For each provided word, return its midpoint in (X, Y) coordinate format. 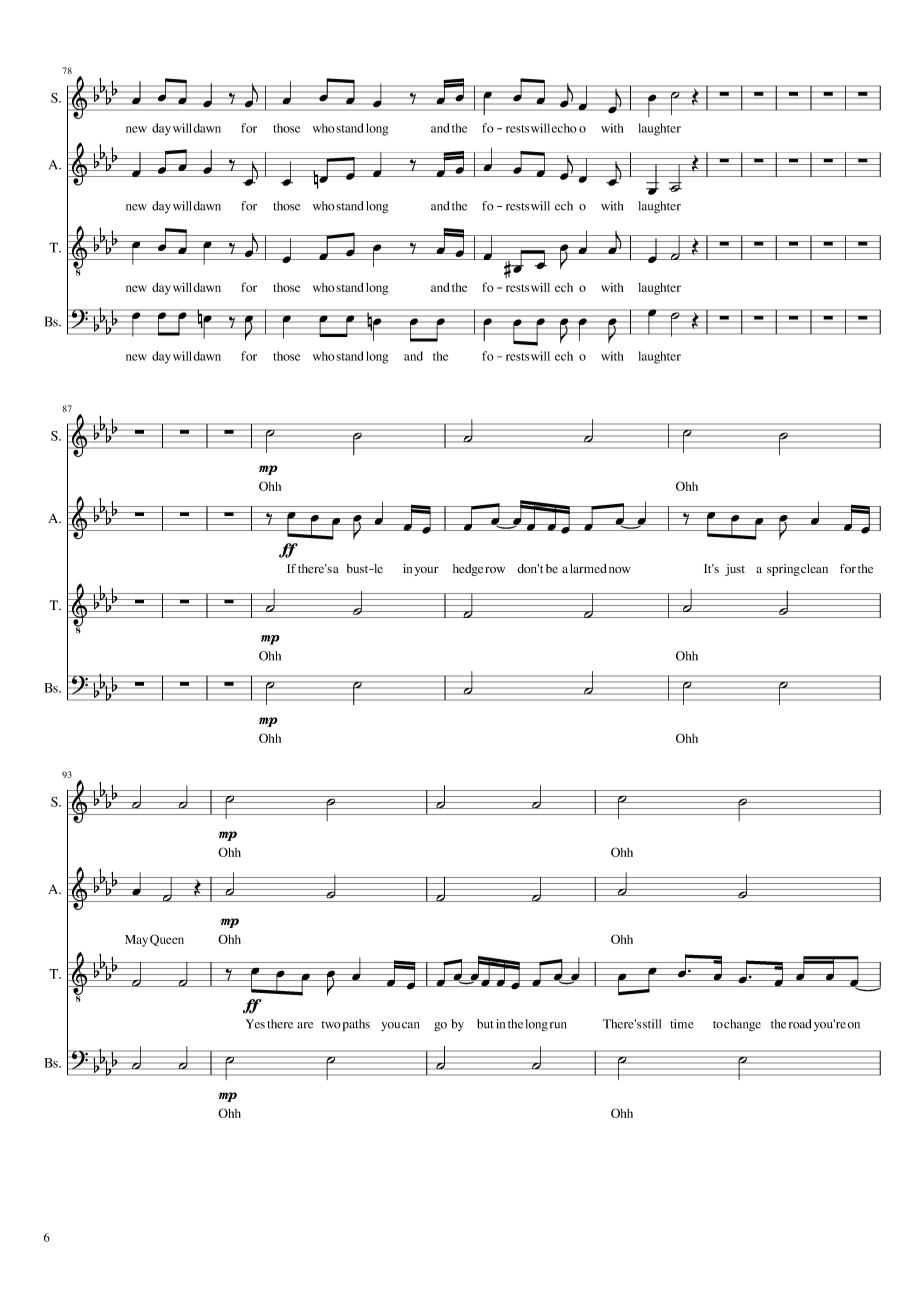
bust (359, 568)
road (800, 1024)
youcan (400, 1026)
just (735, 570)
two (331, 1025)
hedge (468, 570)
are (305, 1025)
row (495, 570)
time (682, 1024)
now (620, 570)
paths (356, 1025)
